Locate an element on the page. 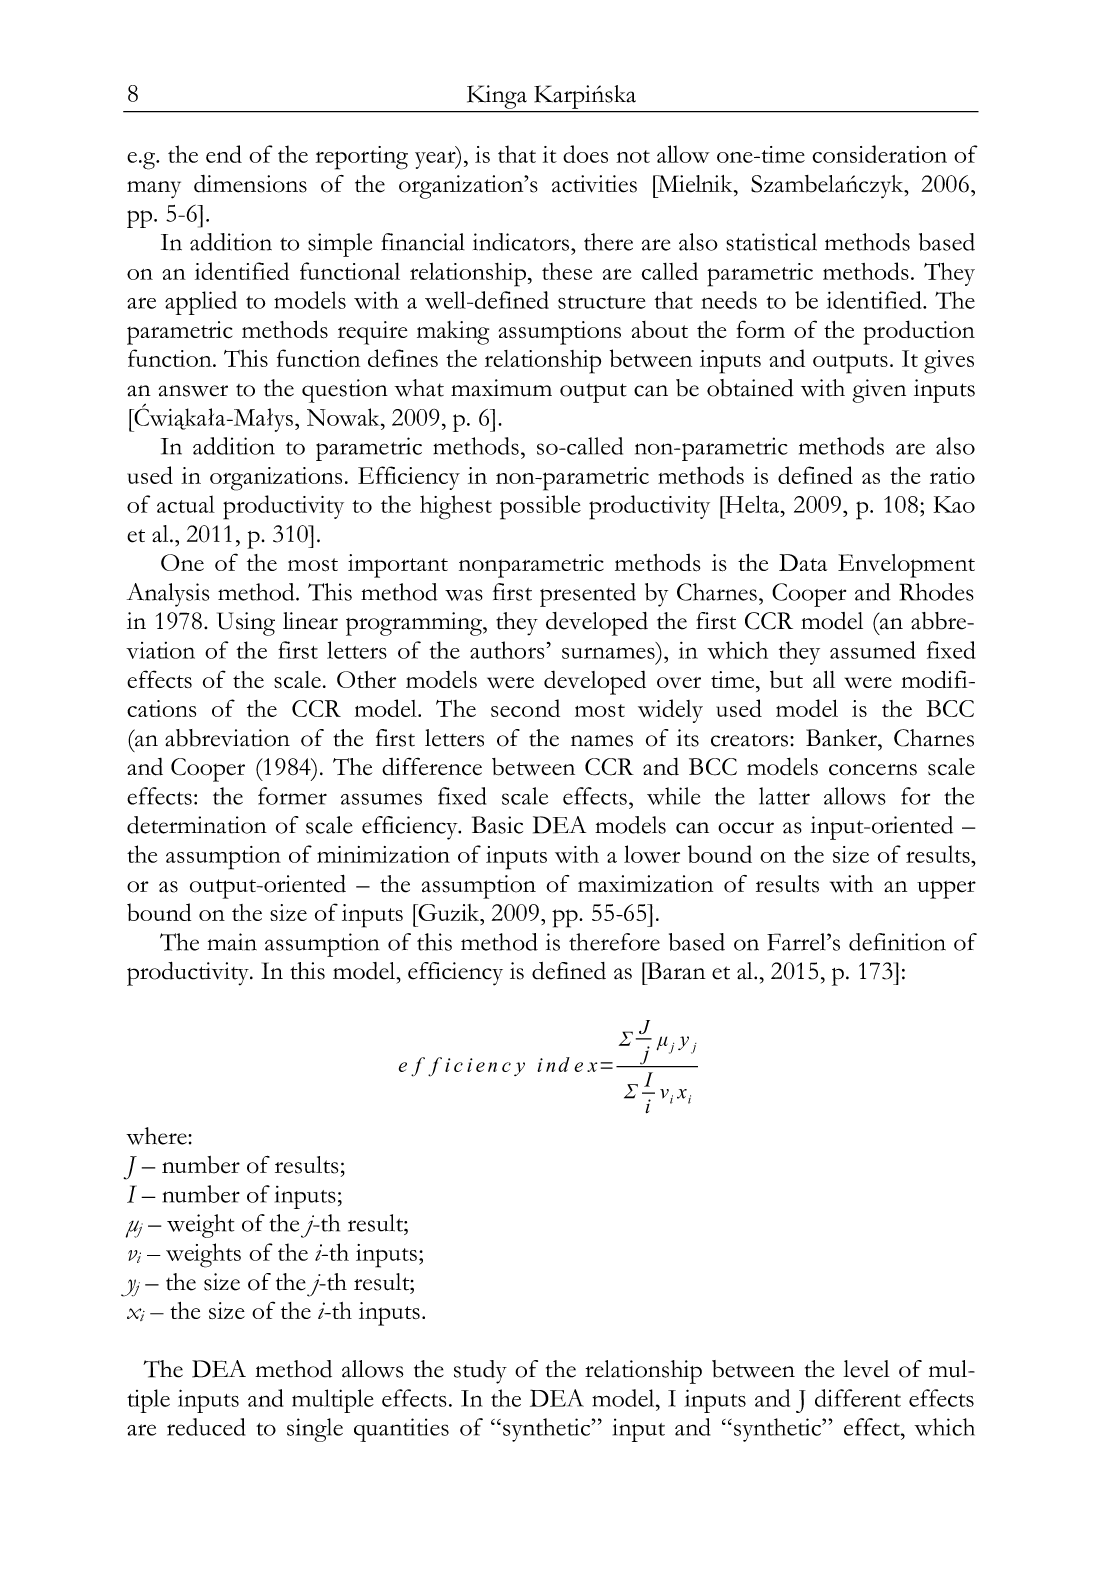  activities is located at coordinates (594, 184).
